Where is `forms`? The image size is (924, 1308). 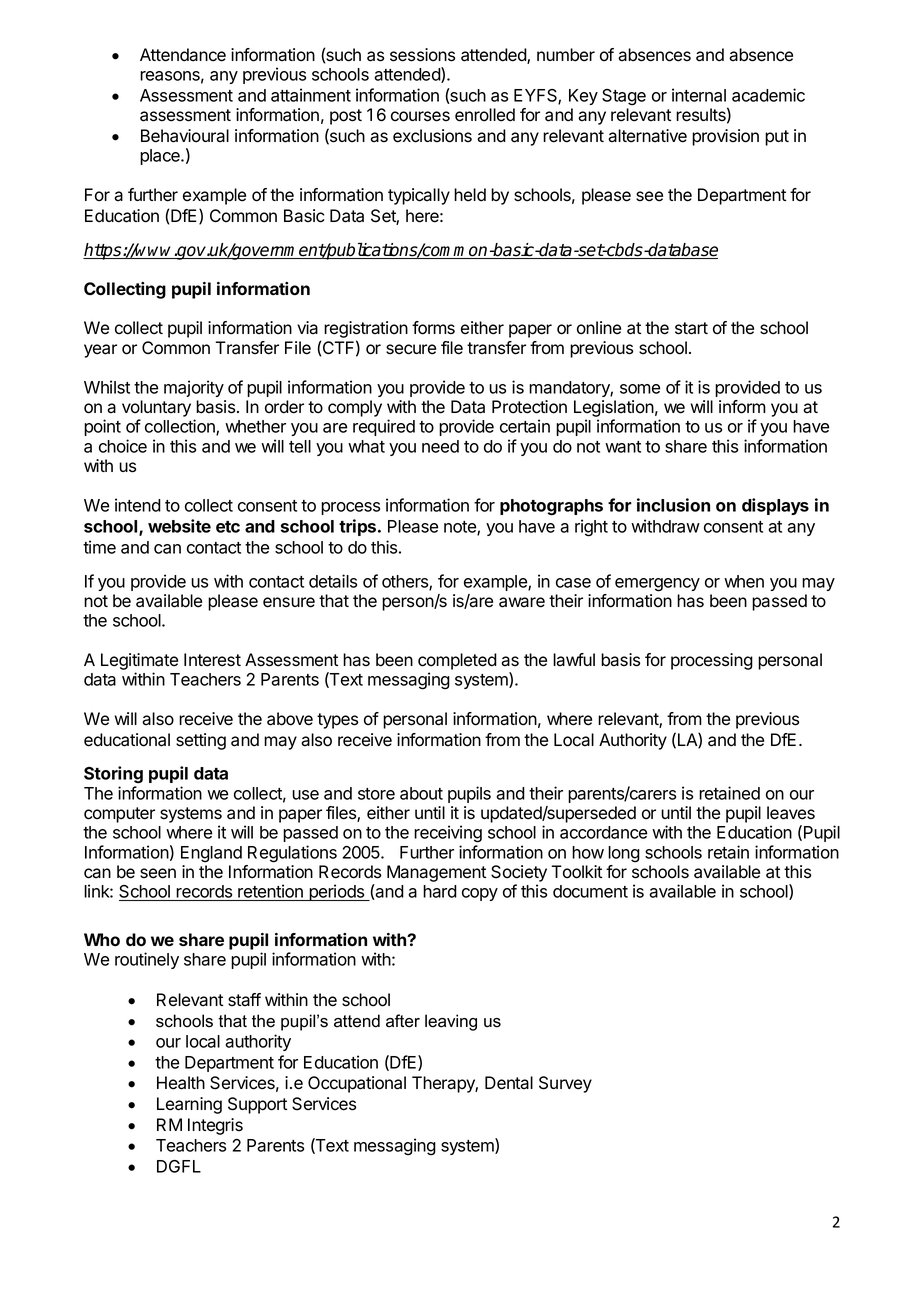 forms is located at coordinates (433, 328).
